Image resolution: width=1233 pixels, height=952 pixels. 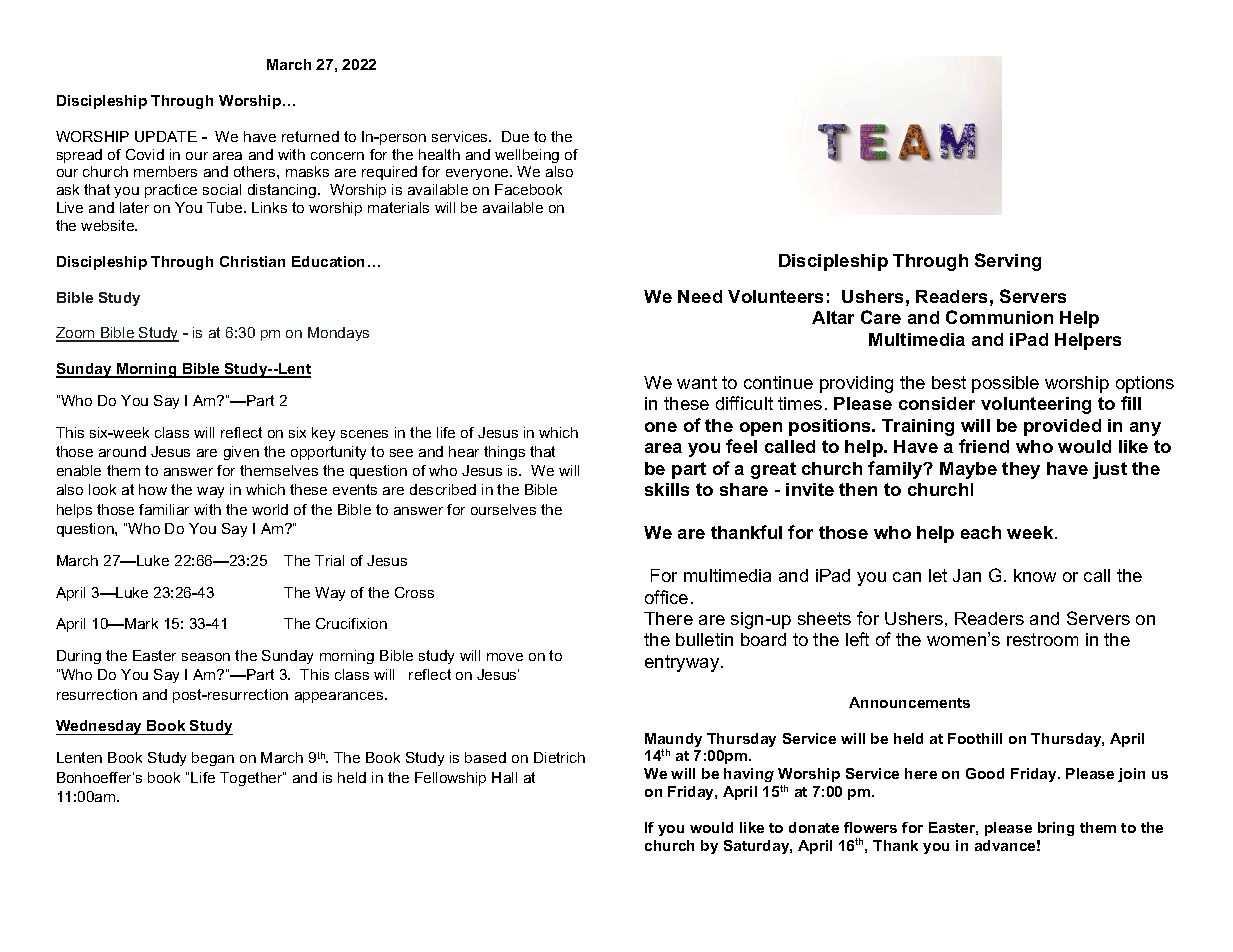 What do you see at coordinates (1008, 262) in the image?
I see `Serving` at bounding box center [1008, 262].
